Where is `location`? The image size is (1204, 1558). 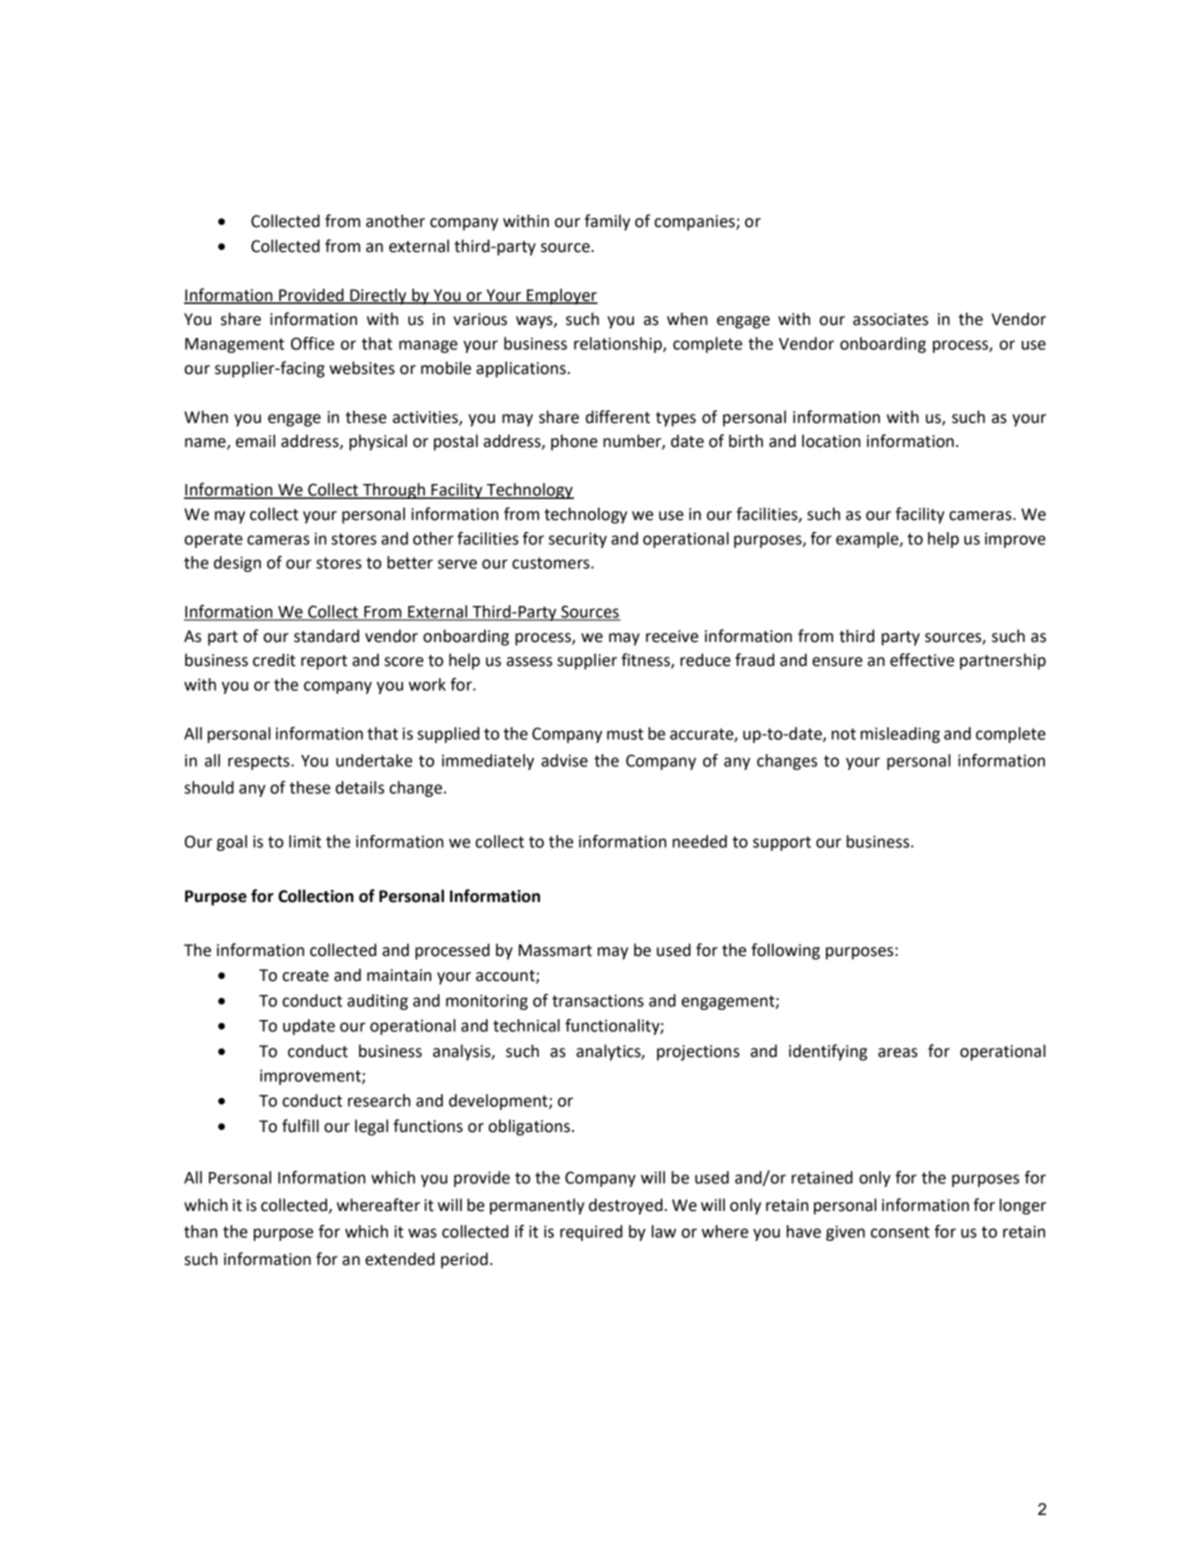 location is located at coordinates (831, 441).
